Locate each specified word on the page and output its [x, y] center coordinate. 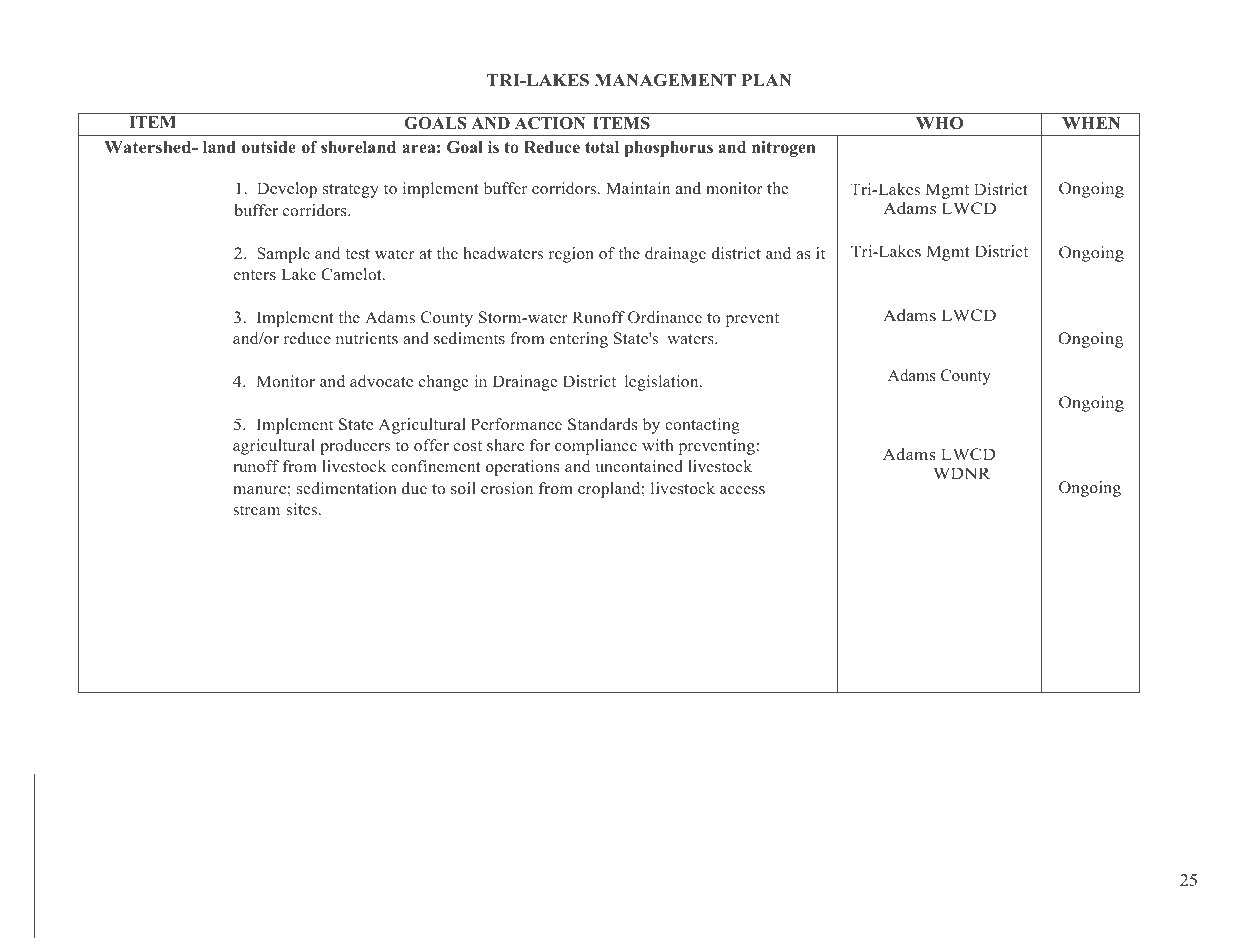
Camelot [352, 274]
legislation [663, 383]
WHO [939, 123]
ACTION [550, 123]
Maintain [638, 188]
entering [579, 340]
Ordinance [665, 317]
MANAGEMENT [665, 80]
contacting [702, 426]
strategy [351, 191]
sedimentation [347, 488]
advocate [381, 381]
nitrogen [783, 149]
